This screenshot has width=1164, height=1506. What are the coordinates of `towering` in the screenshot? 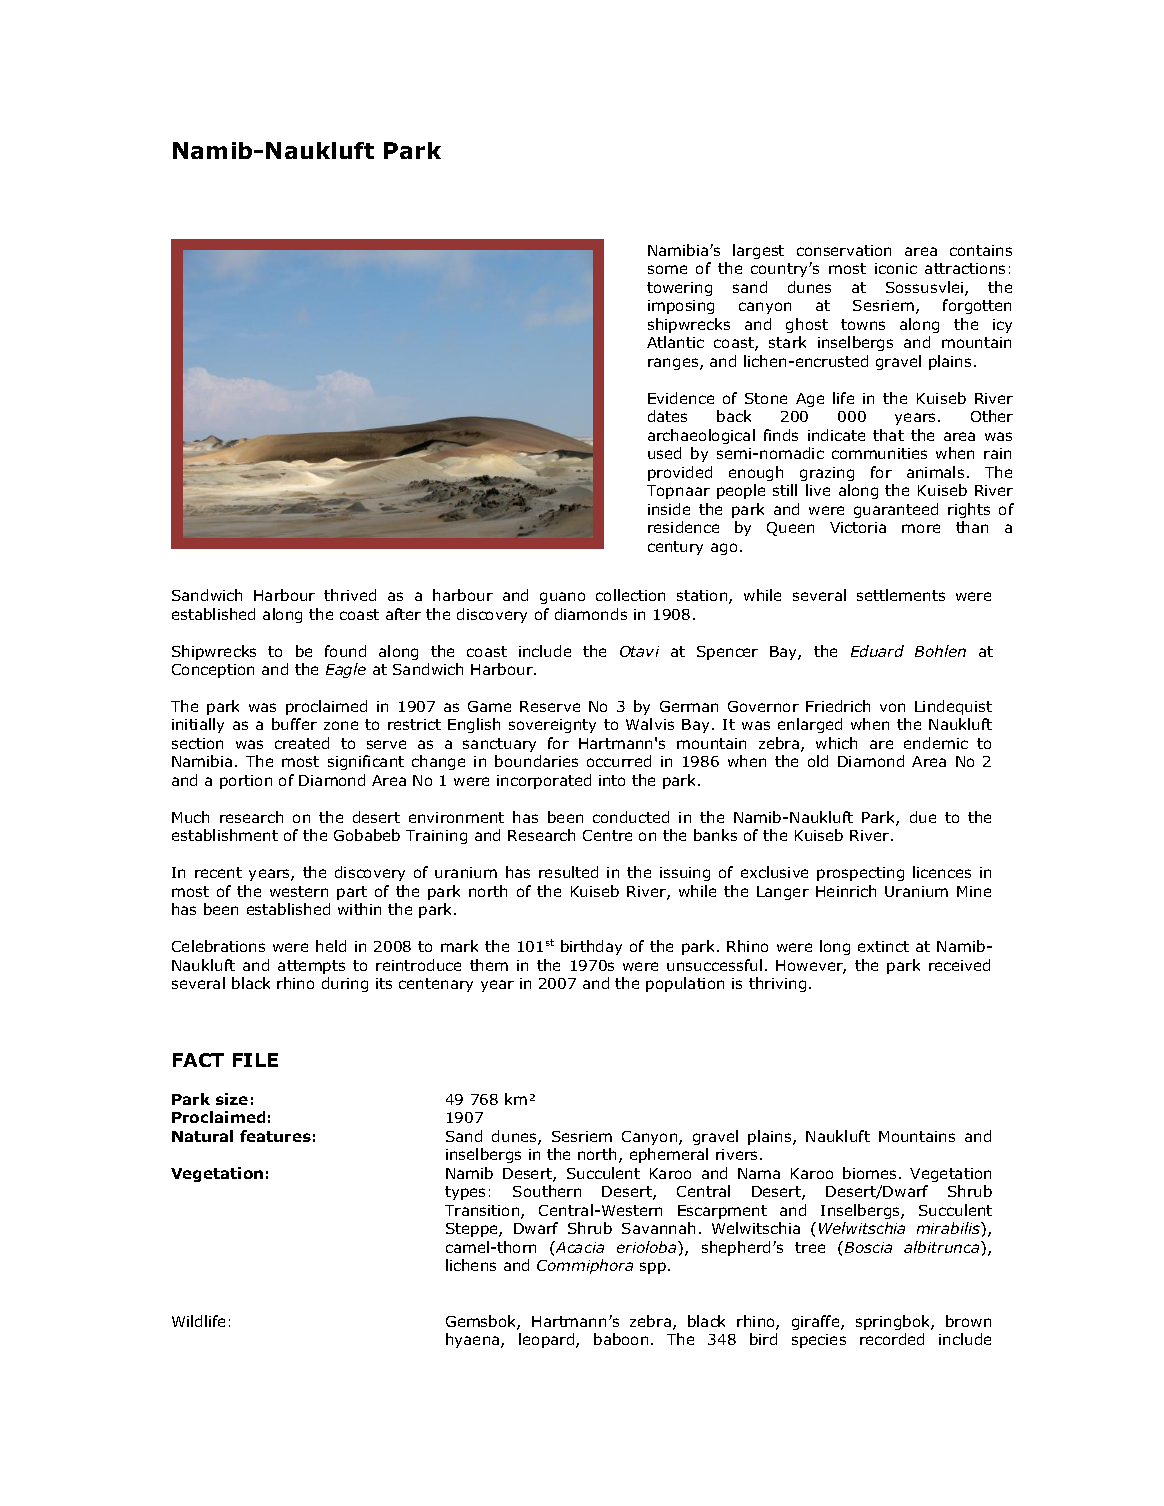 It's located at (679, 289).
